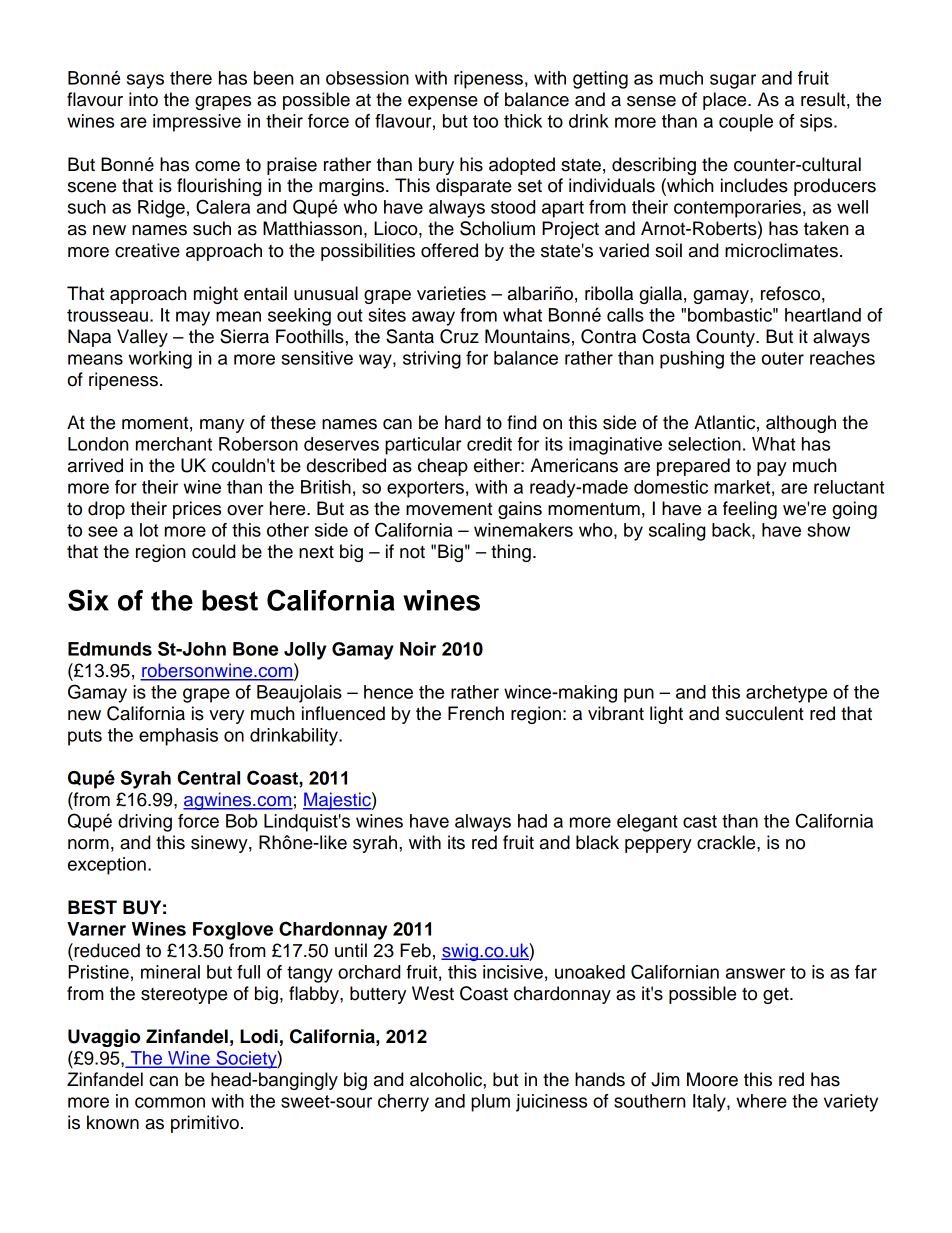 This screenshot has width=952, height=1233. What do you see at coordinates (489, 444) in the screenshot?
I see `credit` at bounding box center [489, 444].
